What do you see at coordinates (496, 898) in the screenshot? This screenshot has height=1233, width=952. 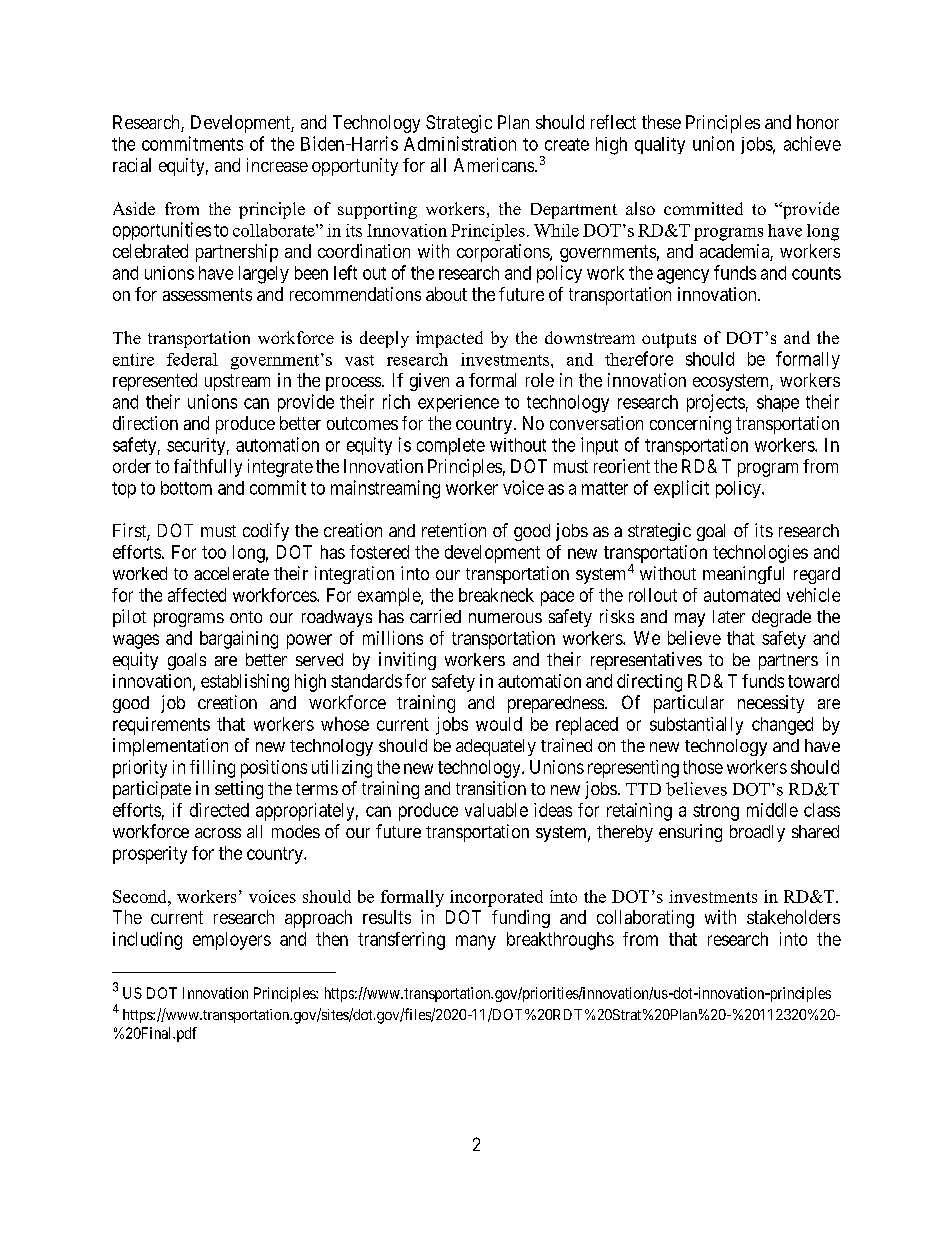 I see `incorporated` at bounding box center [496, 898].
